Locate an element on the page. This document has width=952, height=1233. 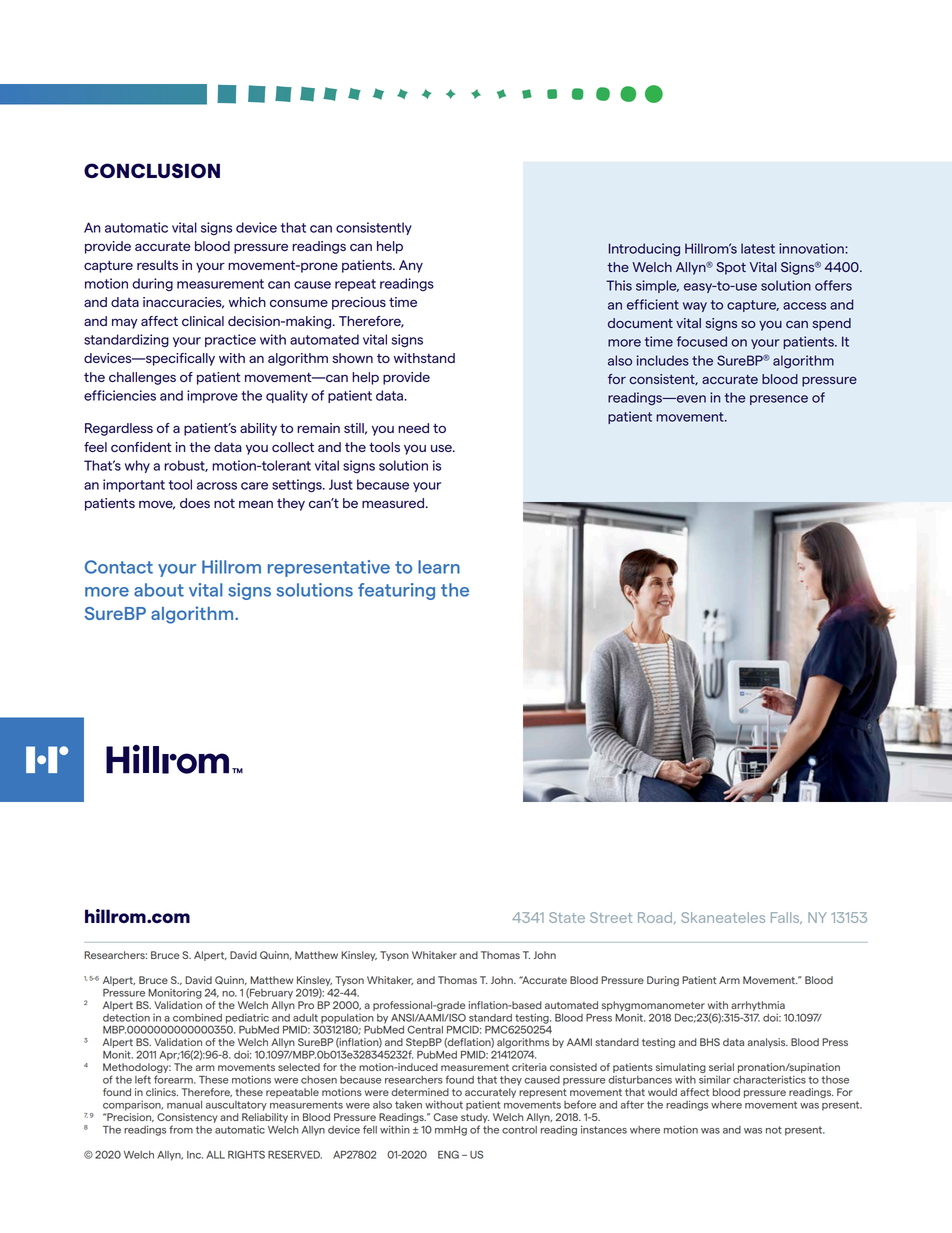
Falls is located at coordinates (786, 918).
